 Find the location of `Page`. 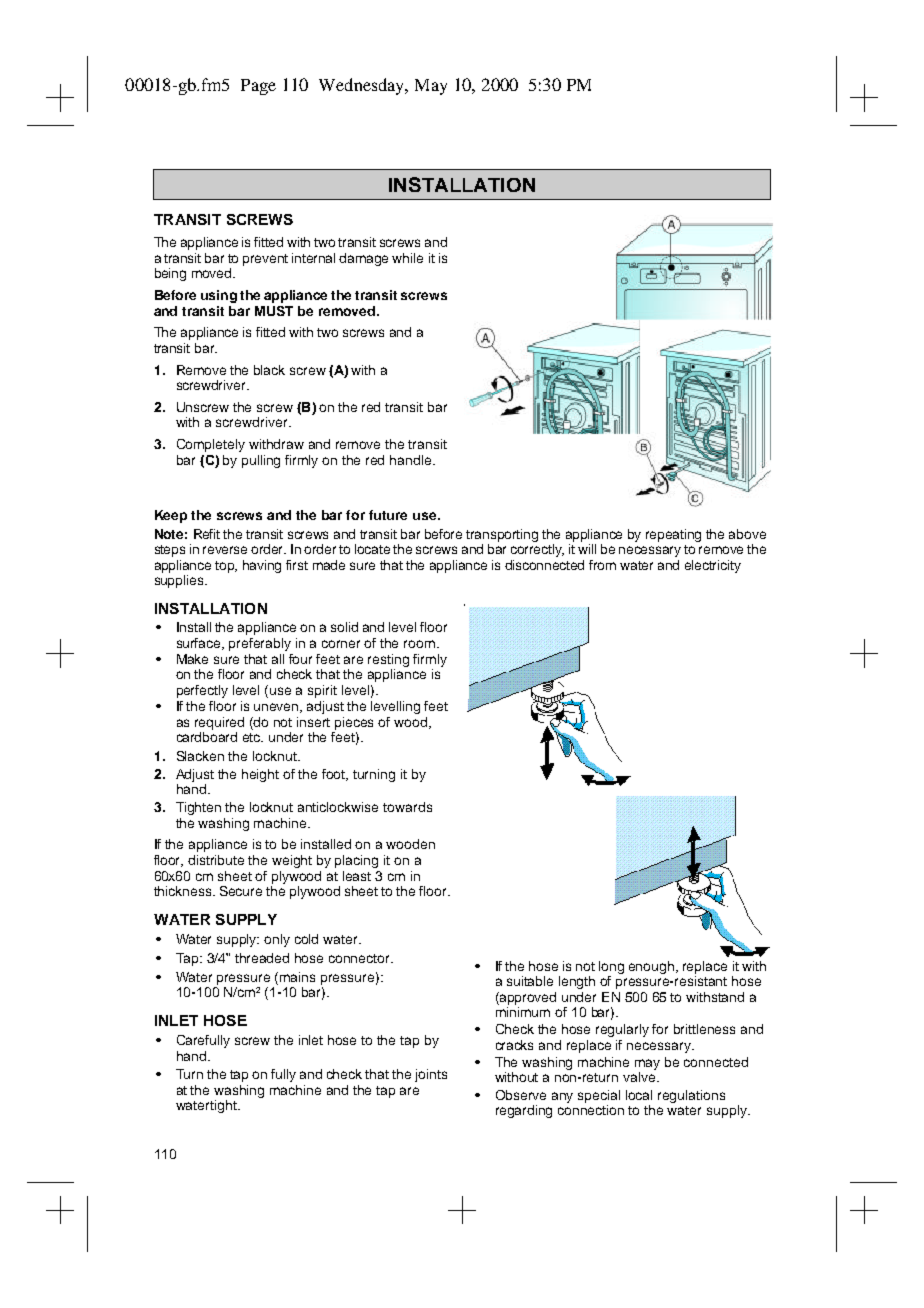

Page is located at coordinates (258, 87).
